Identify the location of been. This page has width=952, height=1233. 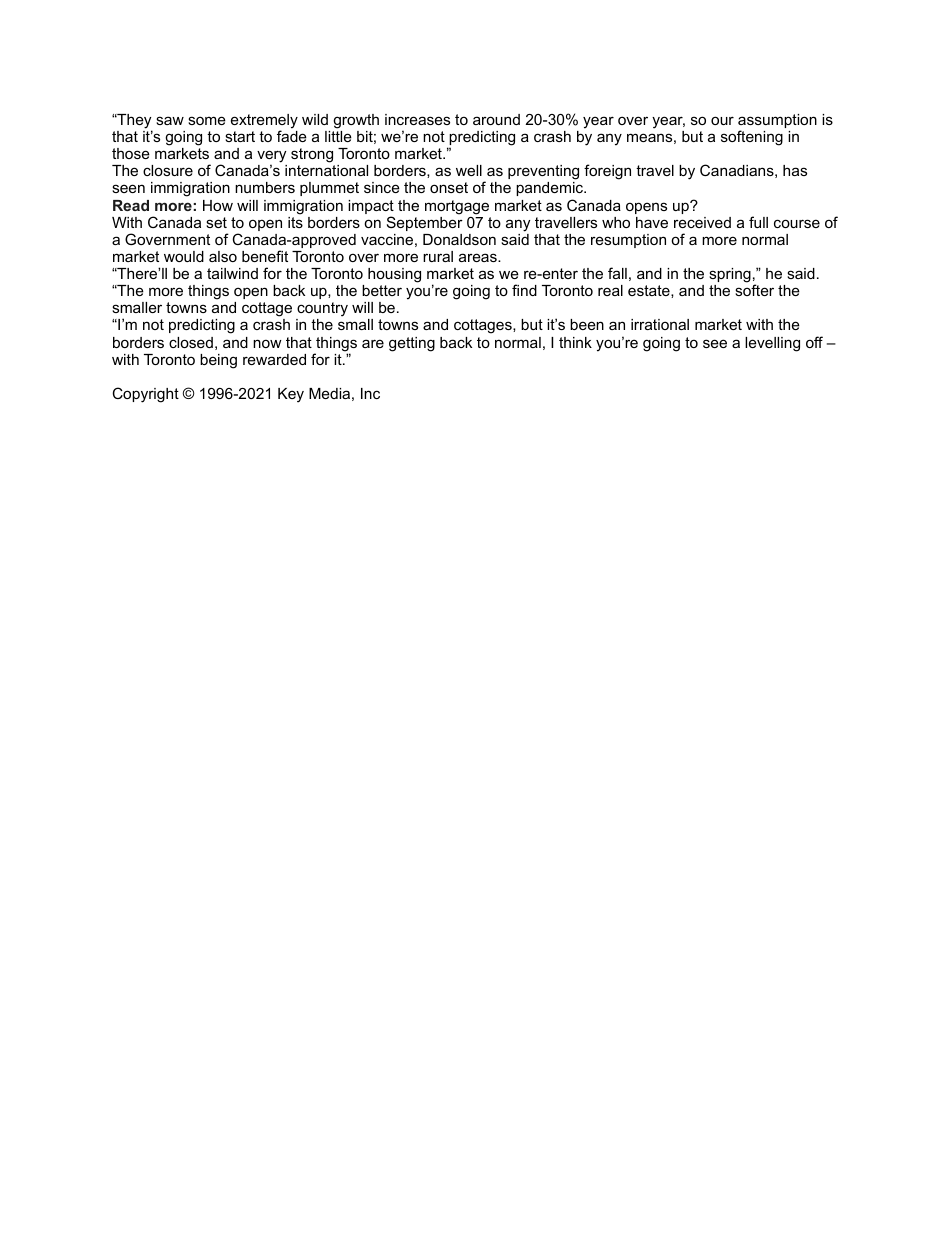
(587, 324).
